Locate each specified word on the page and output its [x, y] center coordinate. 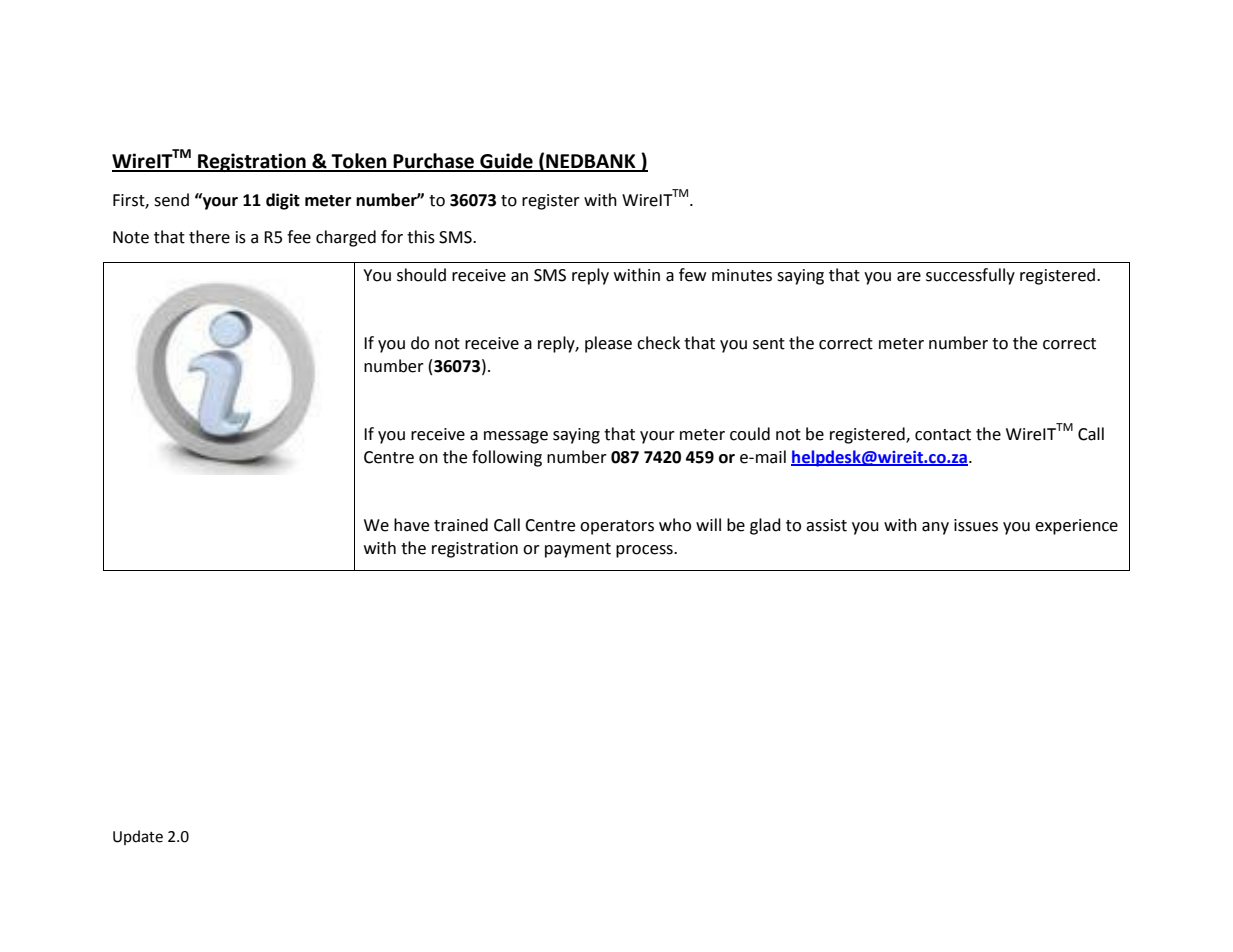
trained [461, 525]
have [411, 525]
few [692, 275]
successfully [970, 276]
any [935, 528]
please [608, 344]
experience [1076, 527]
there [209, 237]
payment [578, 550]
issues [976, 525]
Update [138, 837]
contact [943, 435]
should [421, 275]
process [645, 551]
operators [617, 527]
